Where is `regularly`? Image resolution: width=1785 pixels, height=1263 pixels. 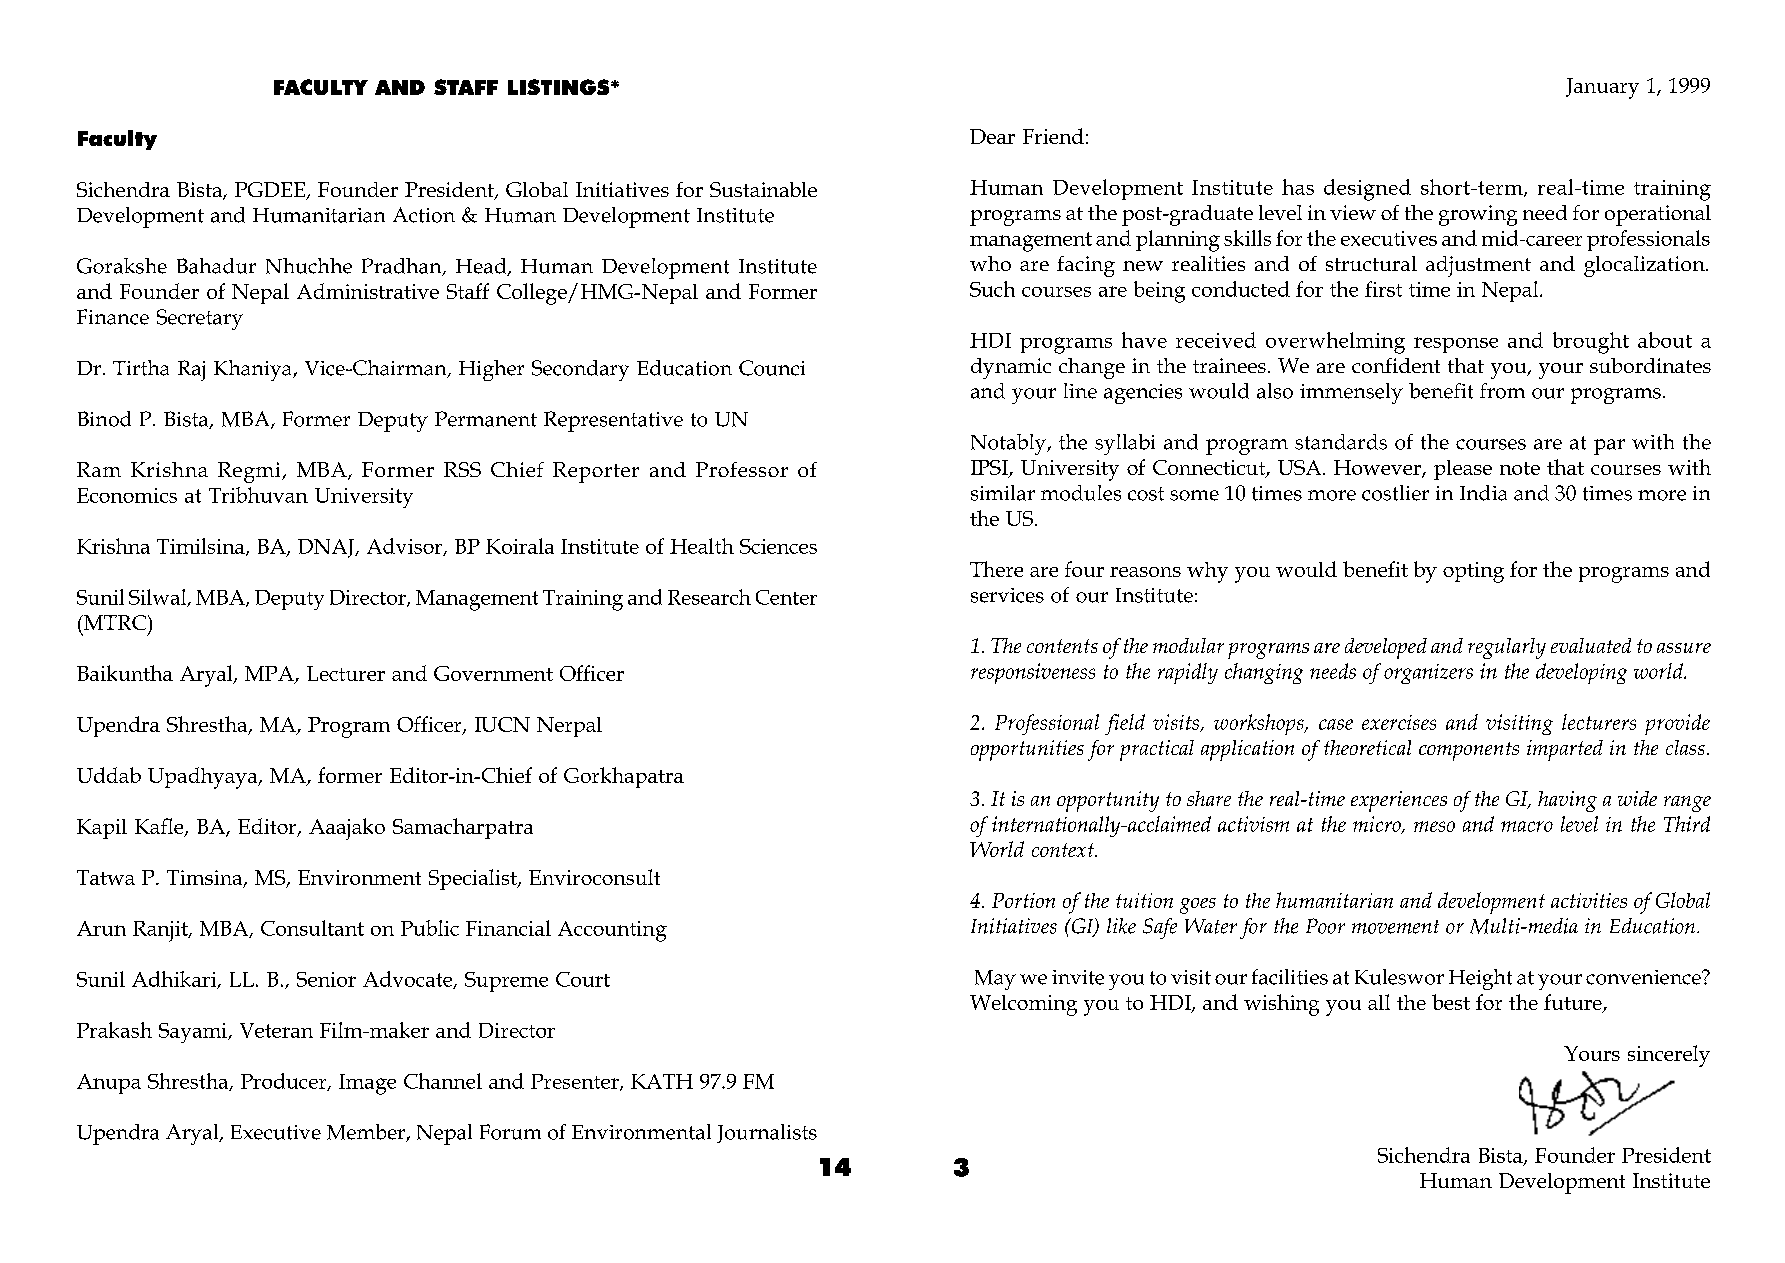 regularly is located at coordinates (1507, 648).
